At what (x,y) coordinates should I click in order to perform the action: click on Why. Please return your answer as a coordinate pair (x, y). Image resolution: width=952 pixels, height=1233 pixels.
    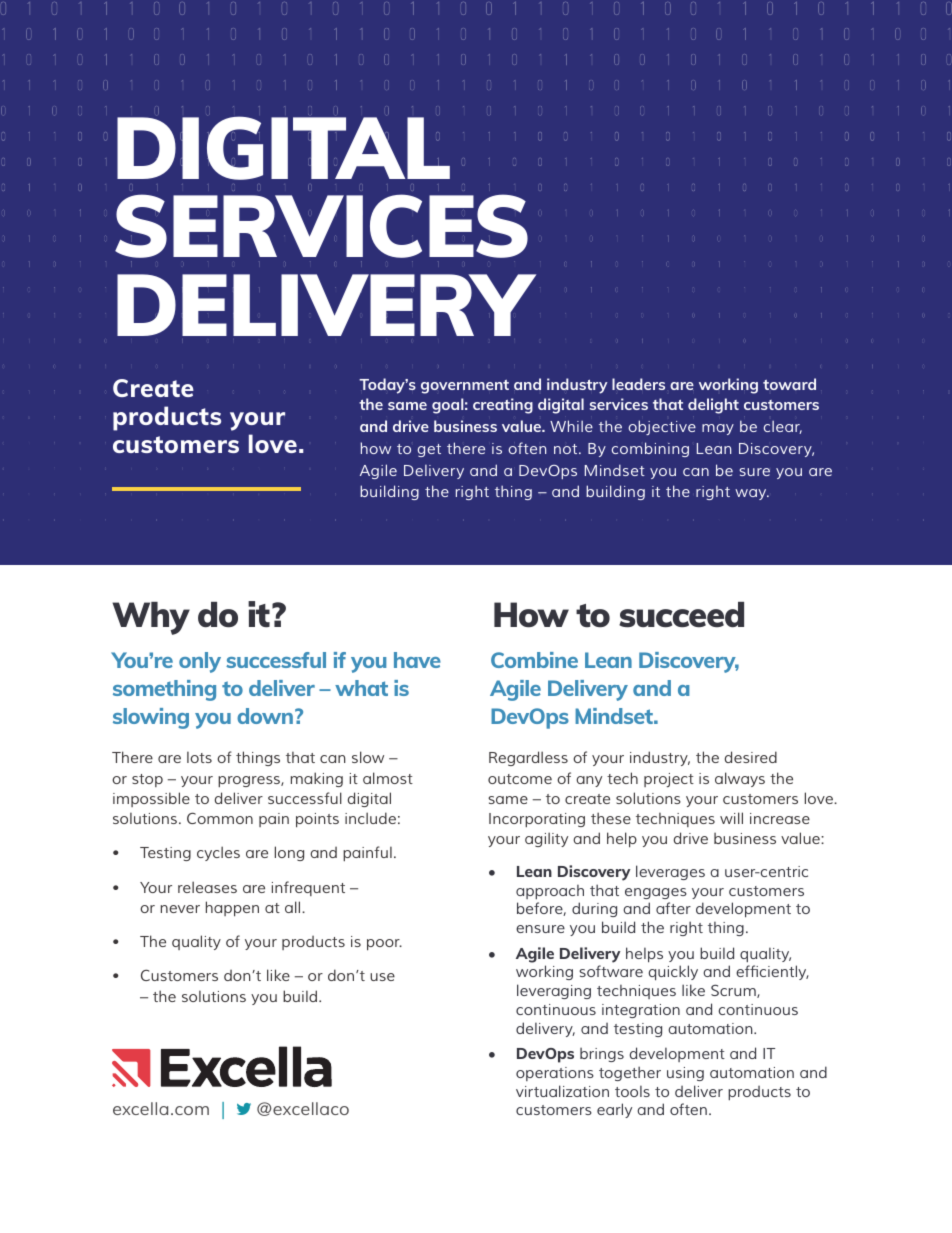
    Looking at the image, I should click on (151, 618).
